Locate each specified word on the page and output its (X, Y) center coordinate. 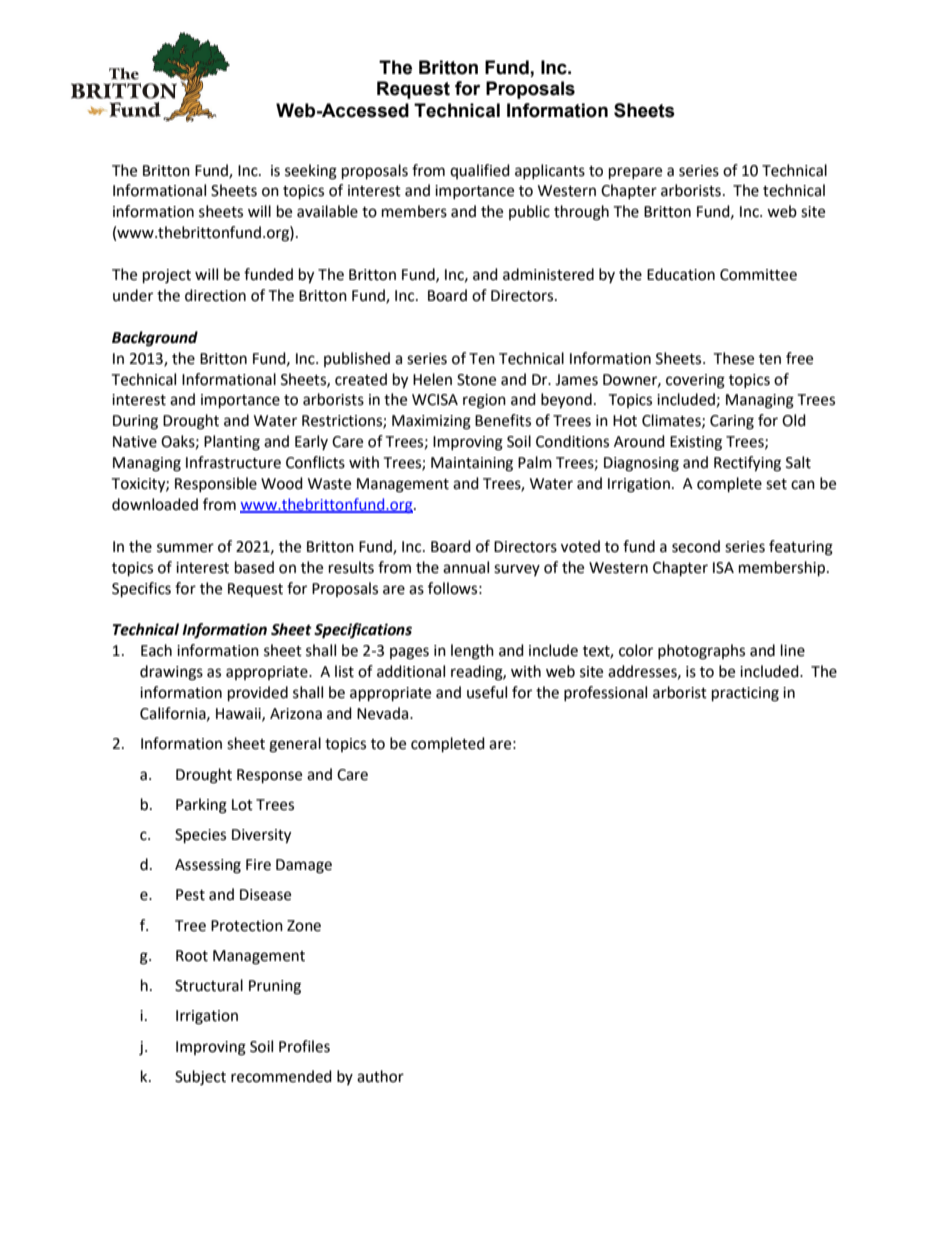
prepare (635, 173)
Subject (200, 1078)
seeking (311, 172)
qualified (480, 171)
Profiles (304, 1046)
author (380, 1076)
